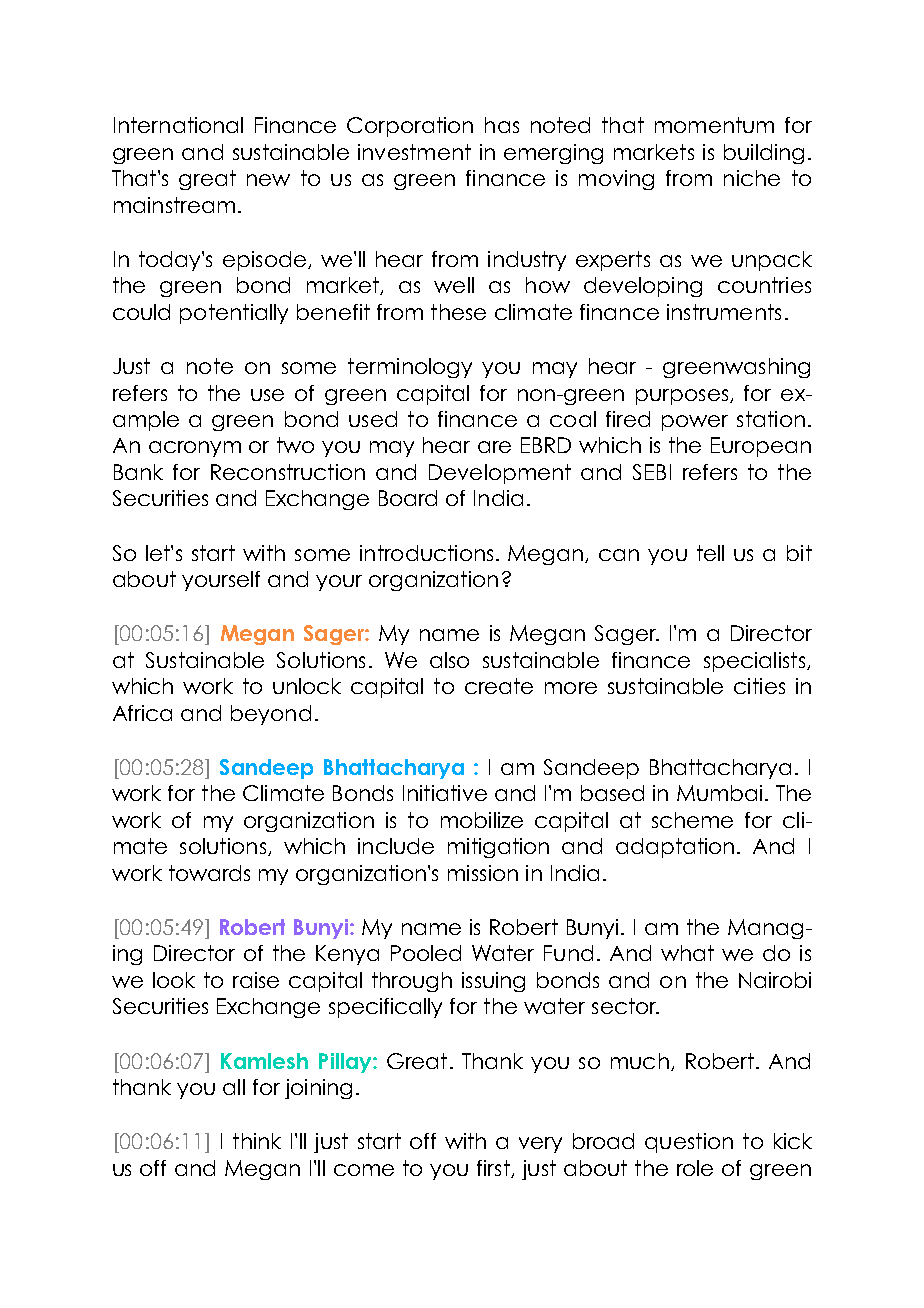 The height and width of the page is (1308, 924). I want to click on beyond, so click(271, 715).
